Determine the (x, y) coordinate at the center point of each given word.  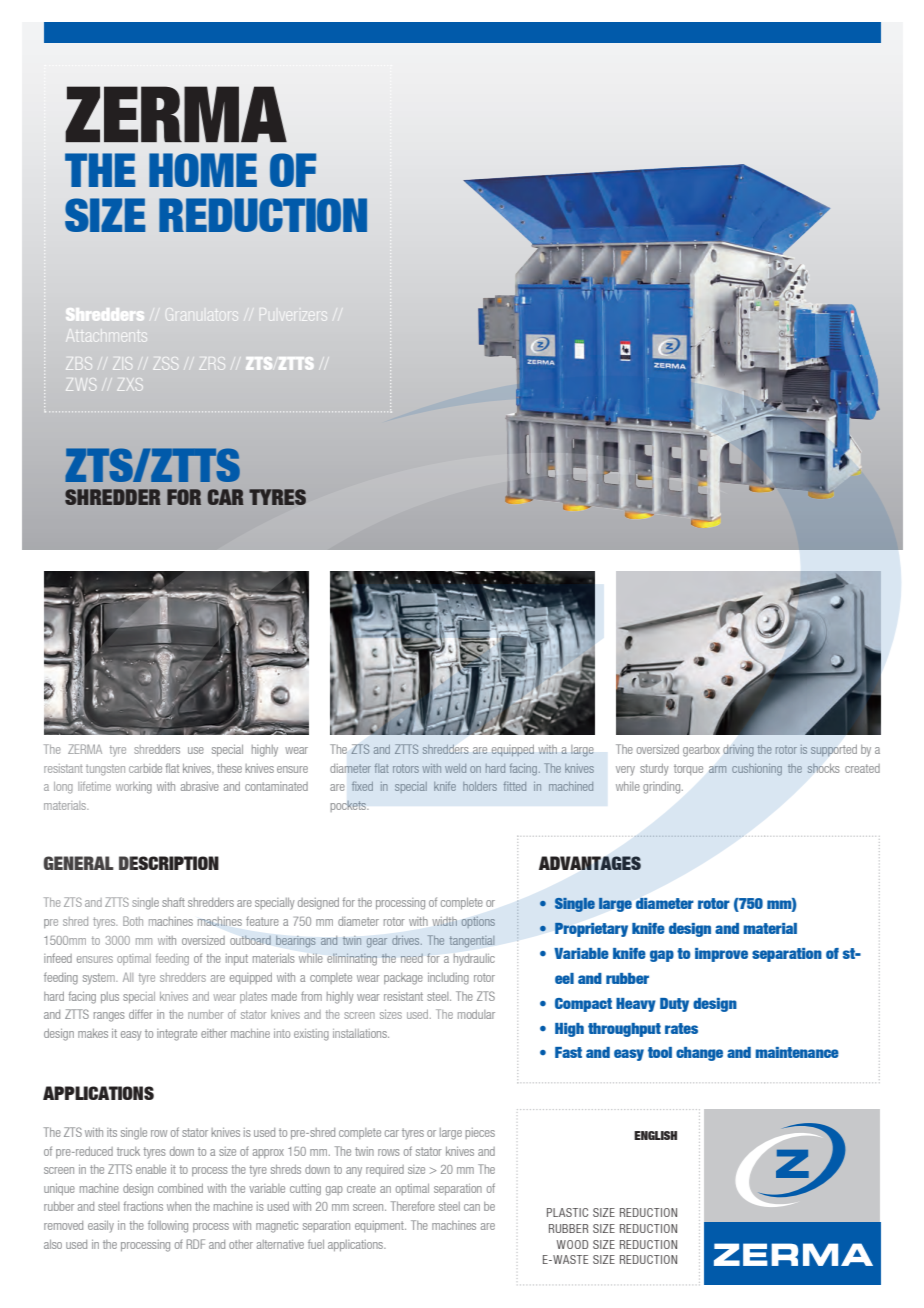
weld (455, 768)
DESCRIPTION (169, 863)
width (444, 921)
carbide (145, 768)
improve (721, 955)
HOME (203, 170)
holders (480, 786)
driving (739, 751)
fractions (143, 1206)
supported (834, 750)
